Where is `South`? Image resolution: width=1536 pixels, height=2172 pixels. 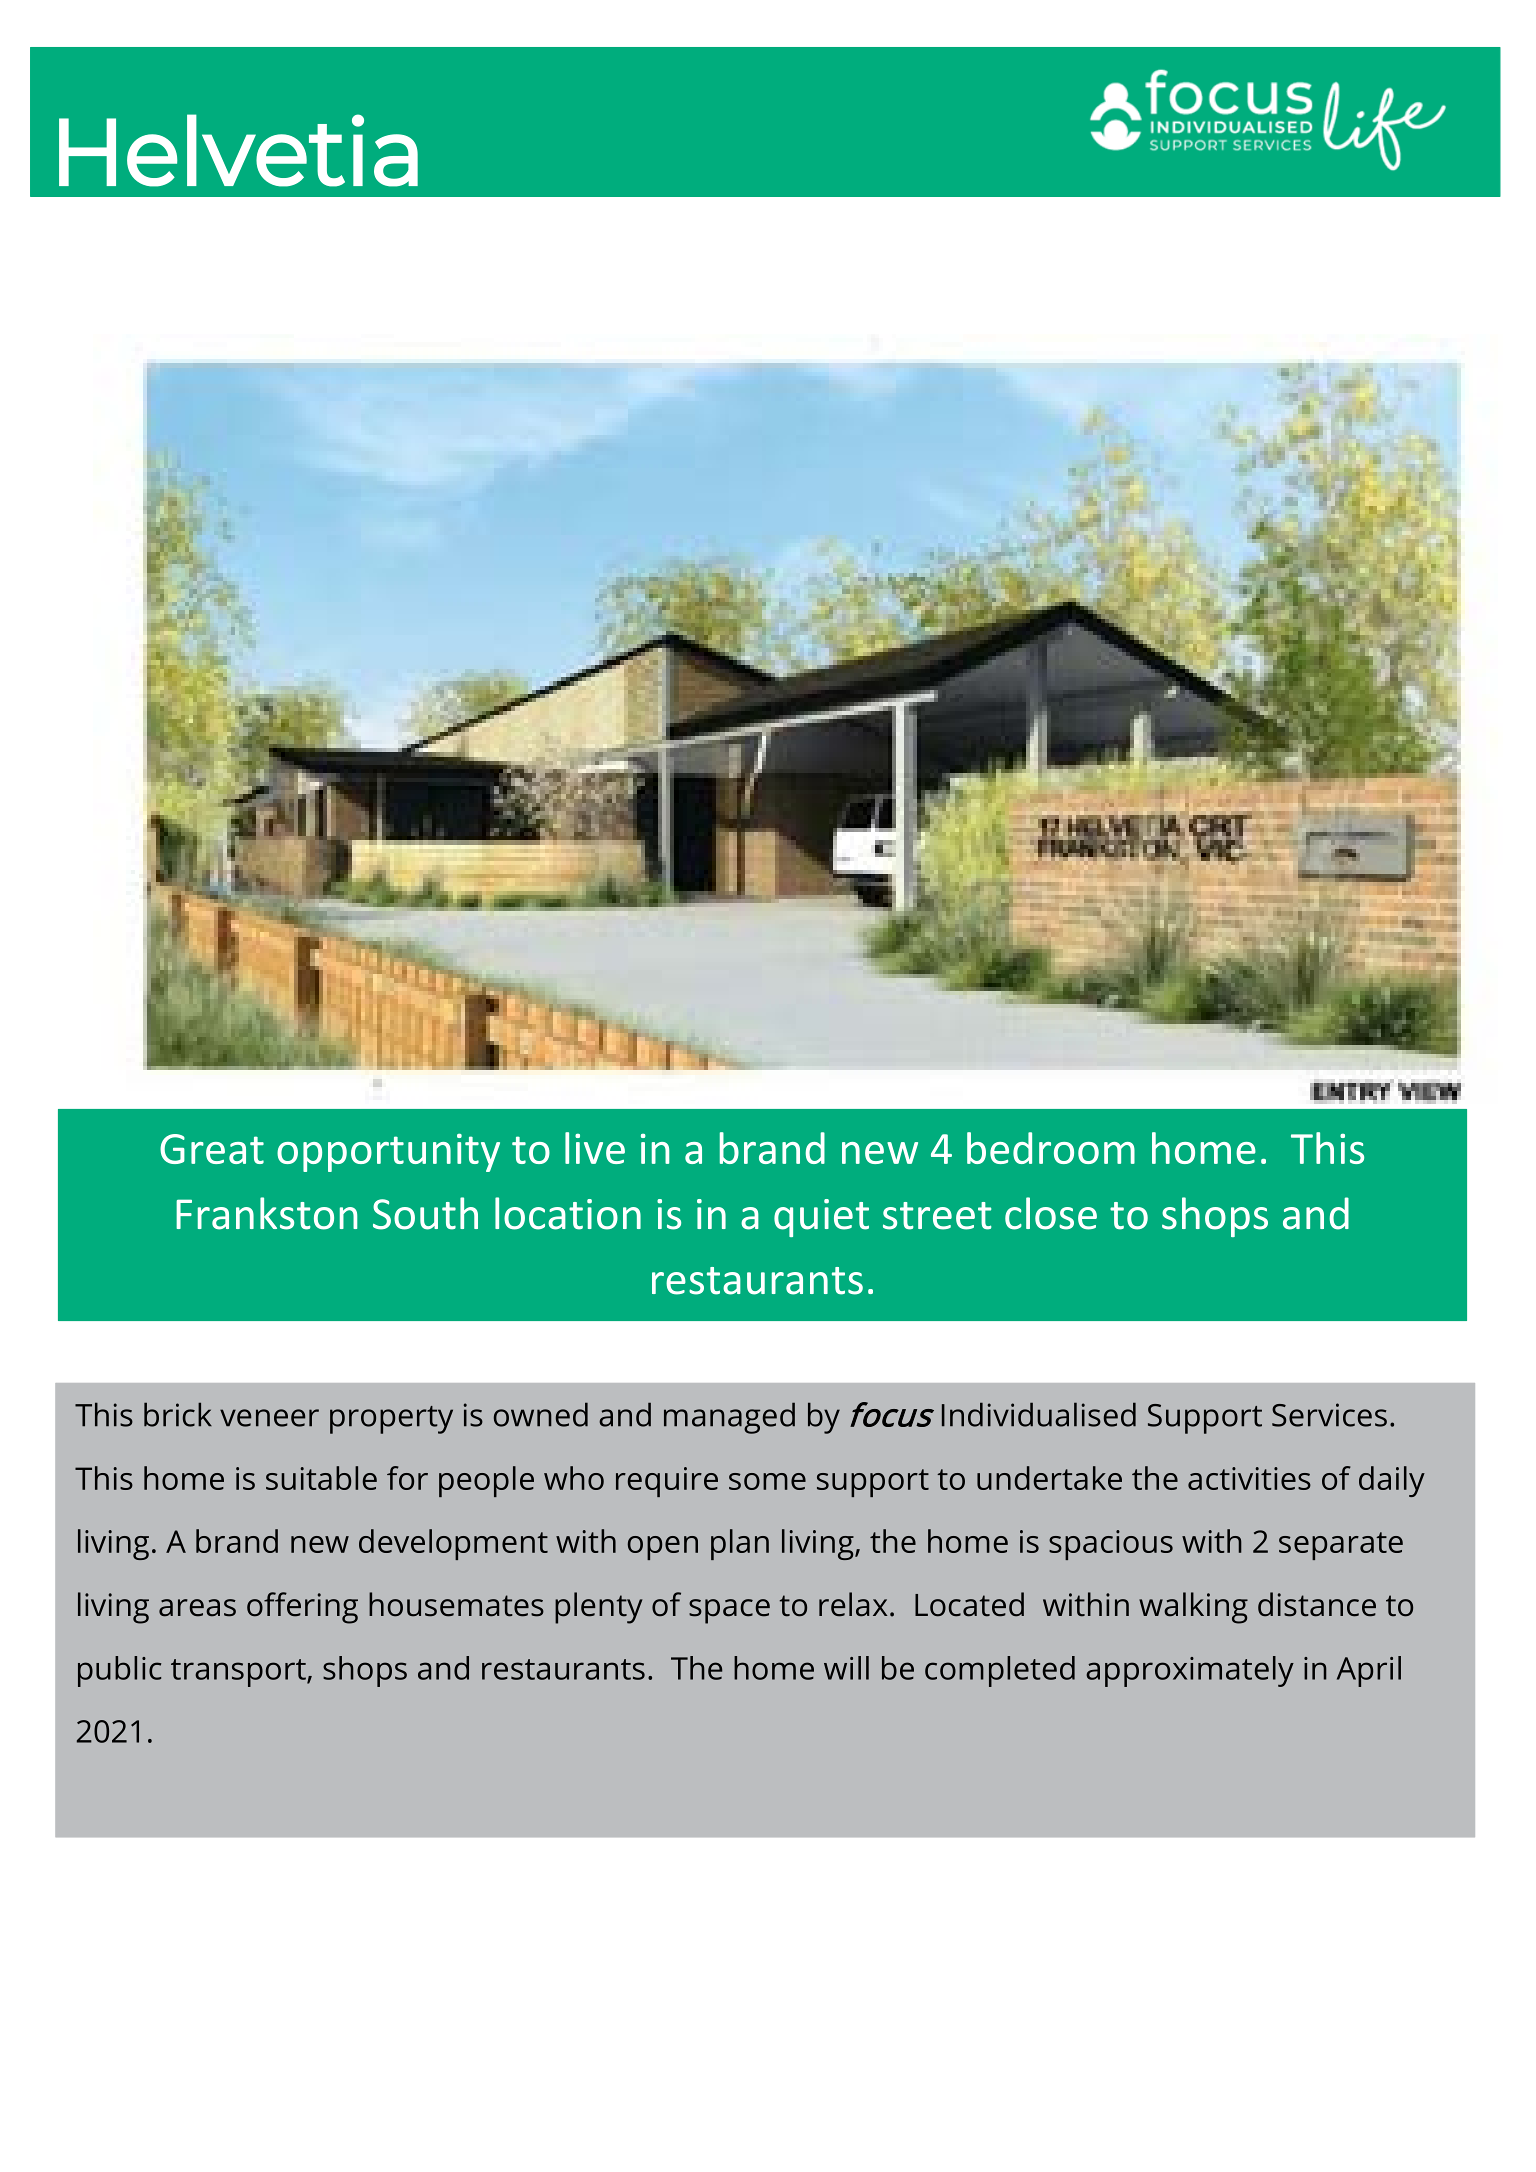 South is located at coordinates (425, 1213).
